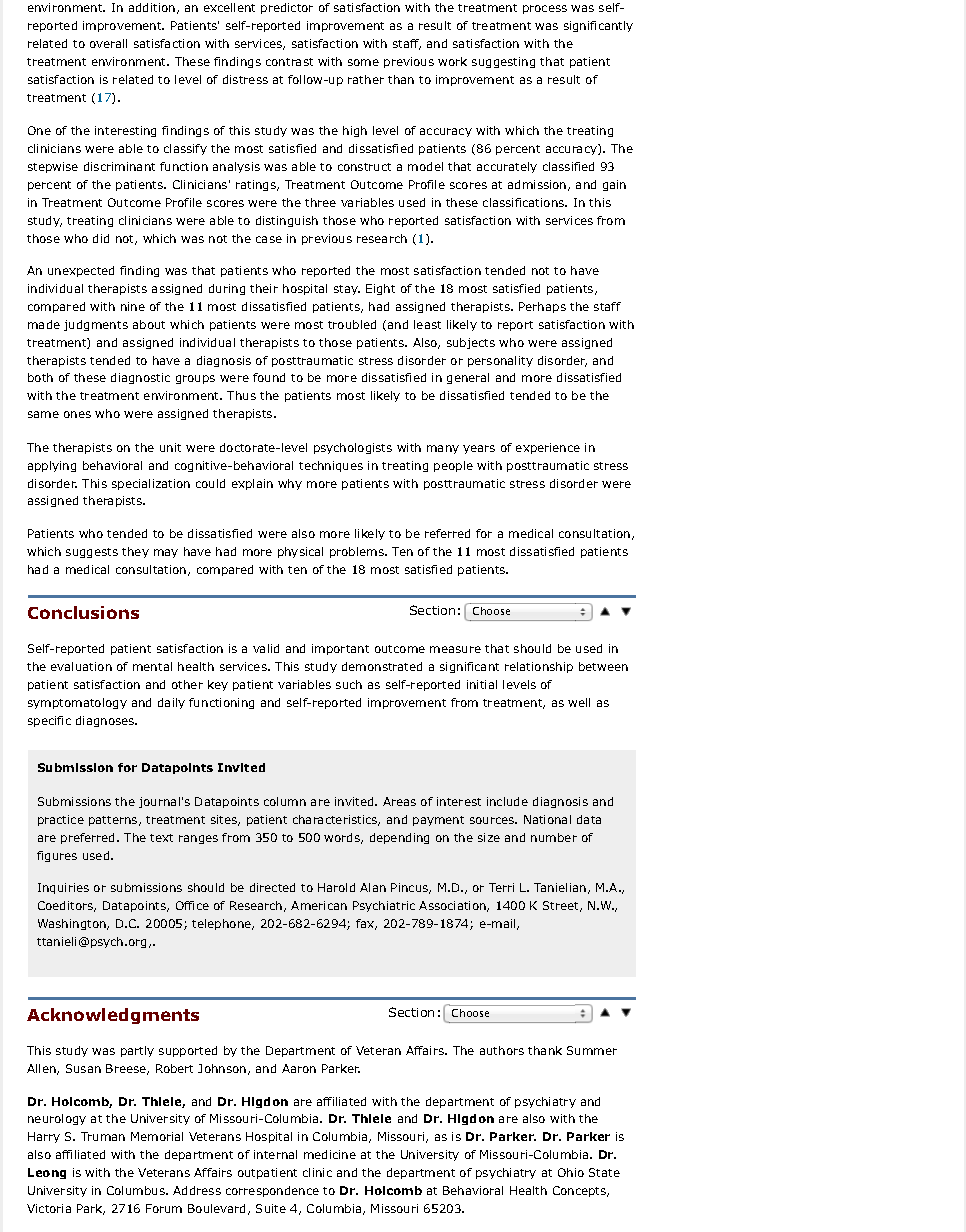 This screenshot has width=966, height=1232. I want to click on ones, so click(77, 414).
